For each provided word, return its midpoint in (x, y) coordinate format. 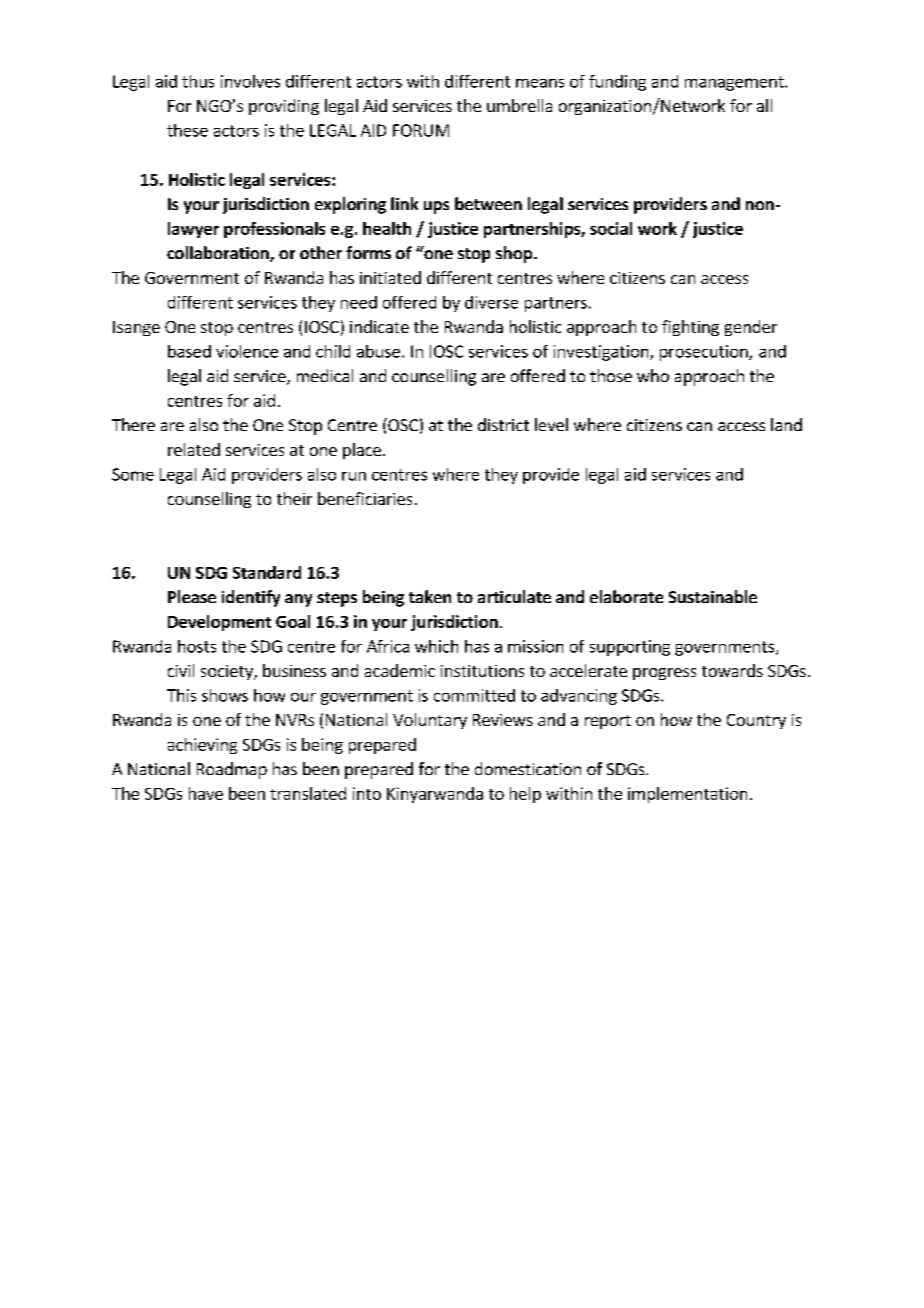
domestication (528, 768)
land (786, 424)
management (735, 83)
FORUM (421, 130)
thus (198, 81)
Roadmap (232, 770)
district (503, 424)
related (194, 449)
